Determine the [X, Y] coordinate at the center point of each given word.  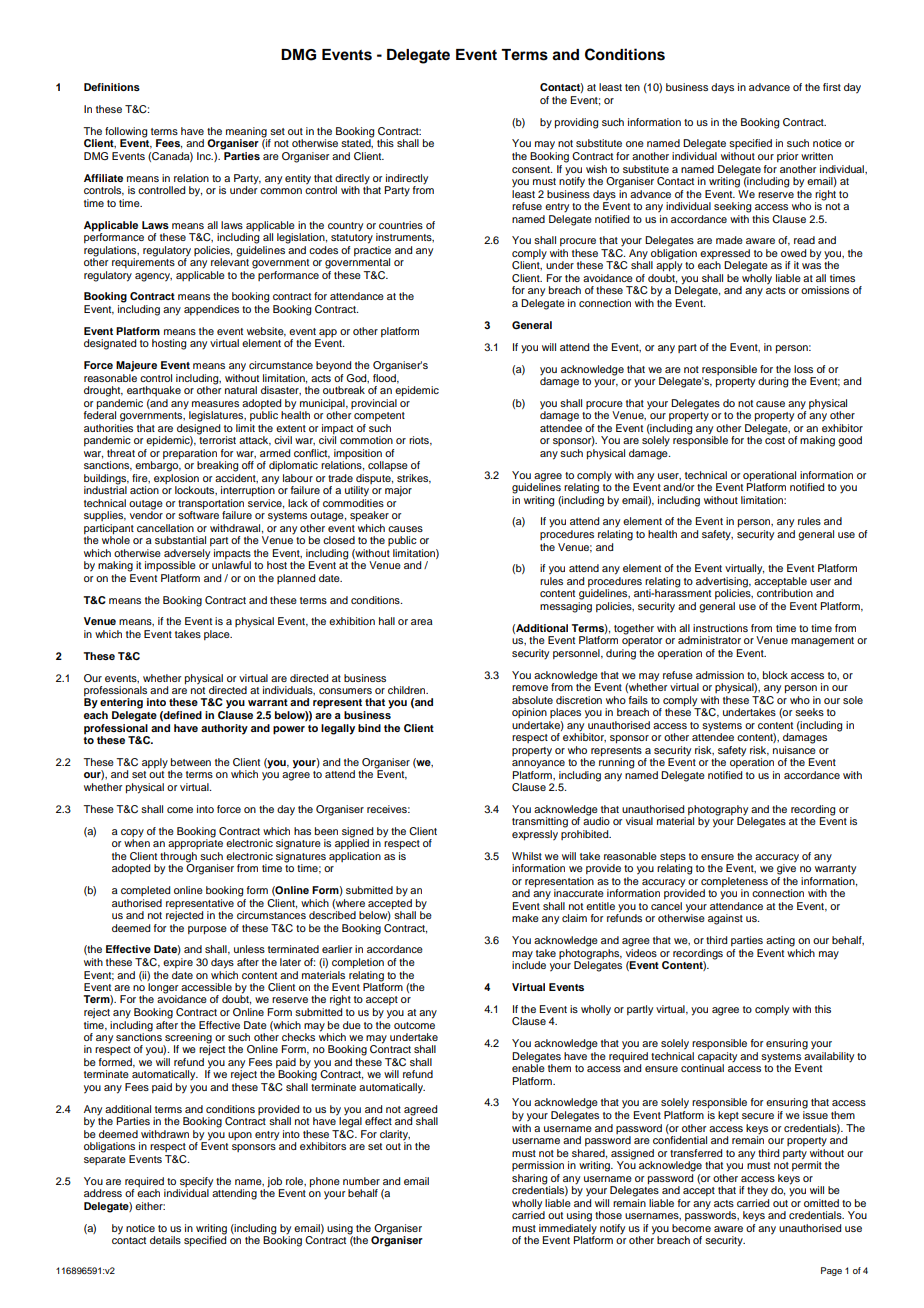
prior [787, 157]
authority [224, 729]
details [165, 1240]
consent [532, 169]
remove [530, 688]
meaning [247, 133]
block [775, 675]
